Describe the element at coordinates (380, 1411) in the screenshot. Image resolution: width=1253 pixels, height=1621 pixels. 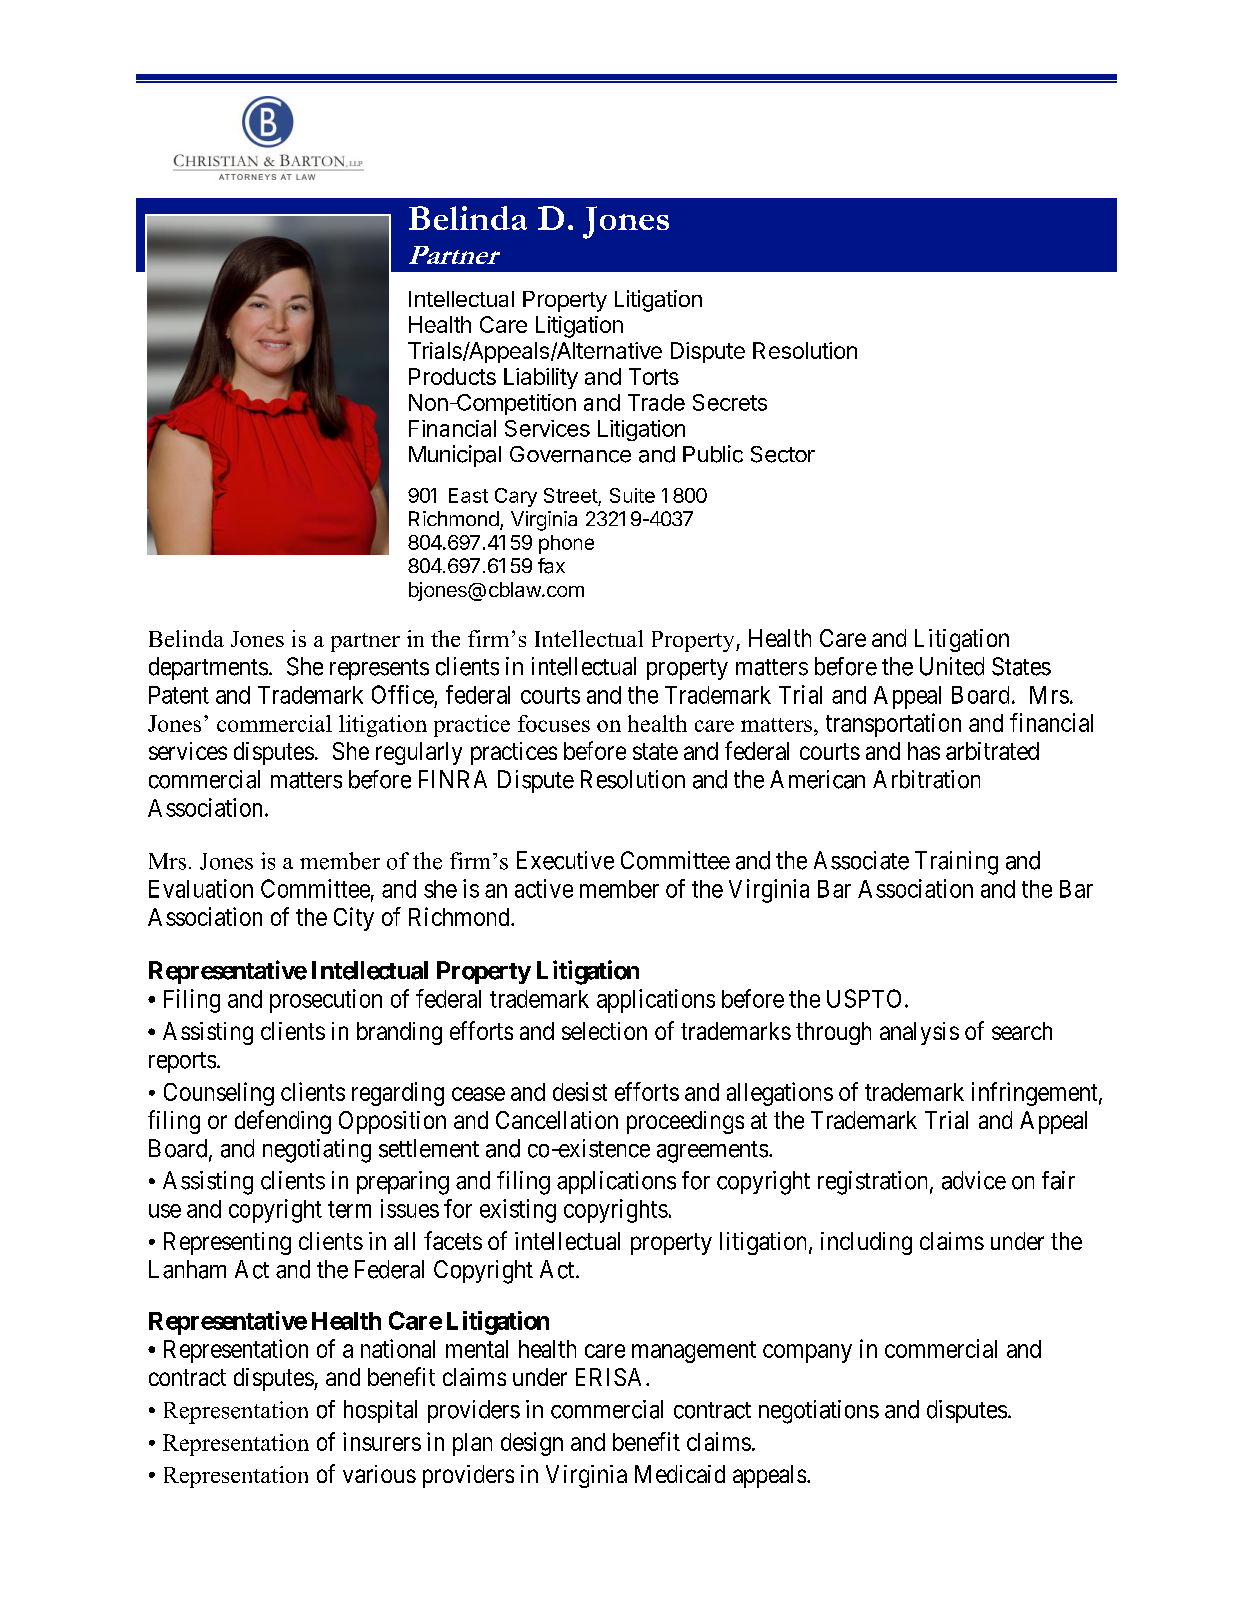
I see `hospital` at that location.
